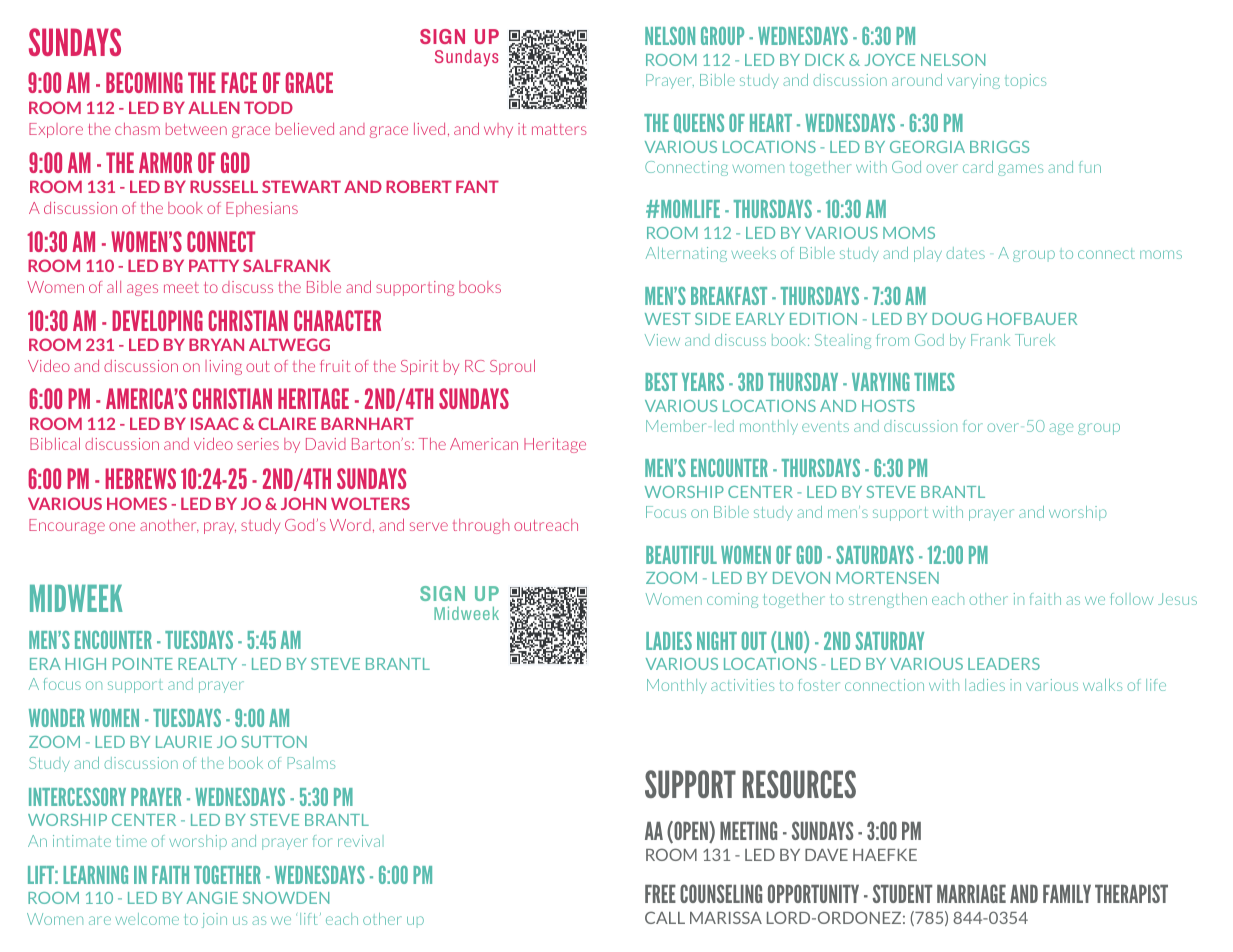  Describe the element at coordinates (559, 129) in the screenshot. I see `matters` at that location.
